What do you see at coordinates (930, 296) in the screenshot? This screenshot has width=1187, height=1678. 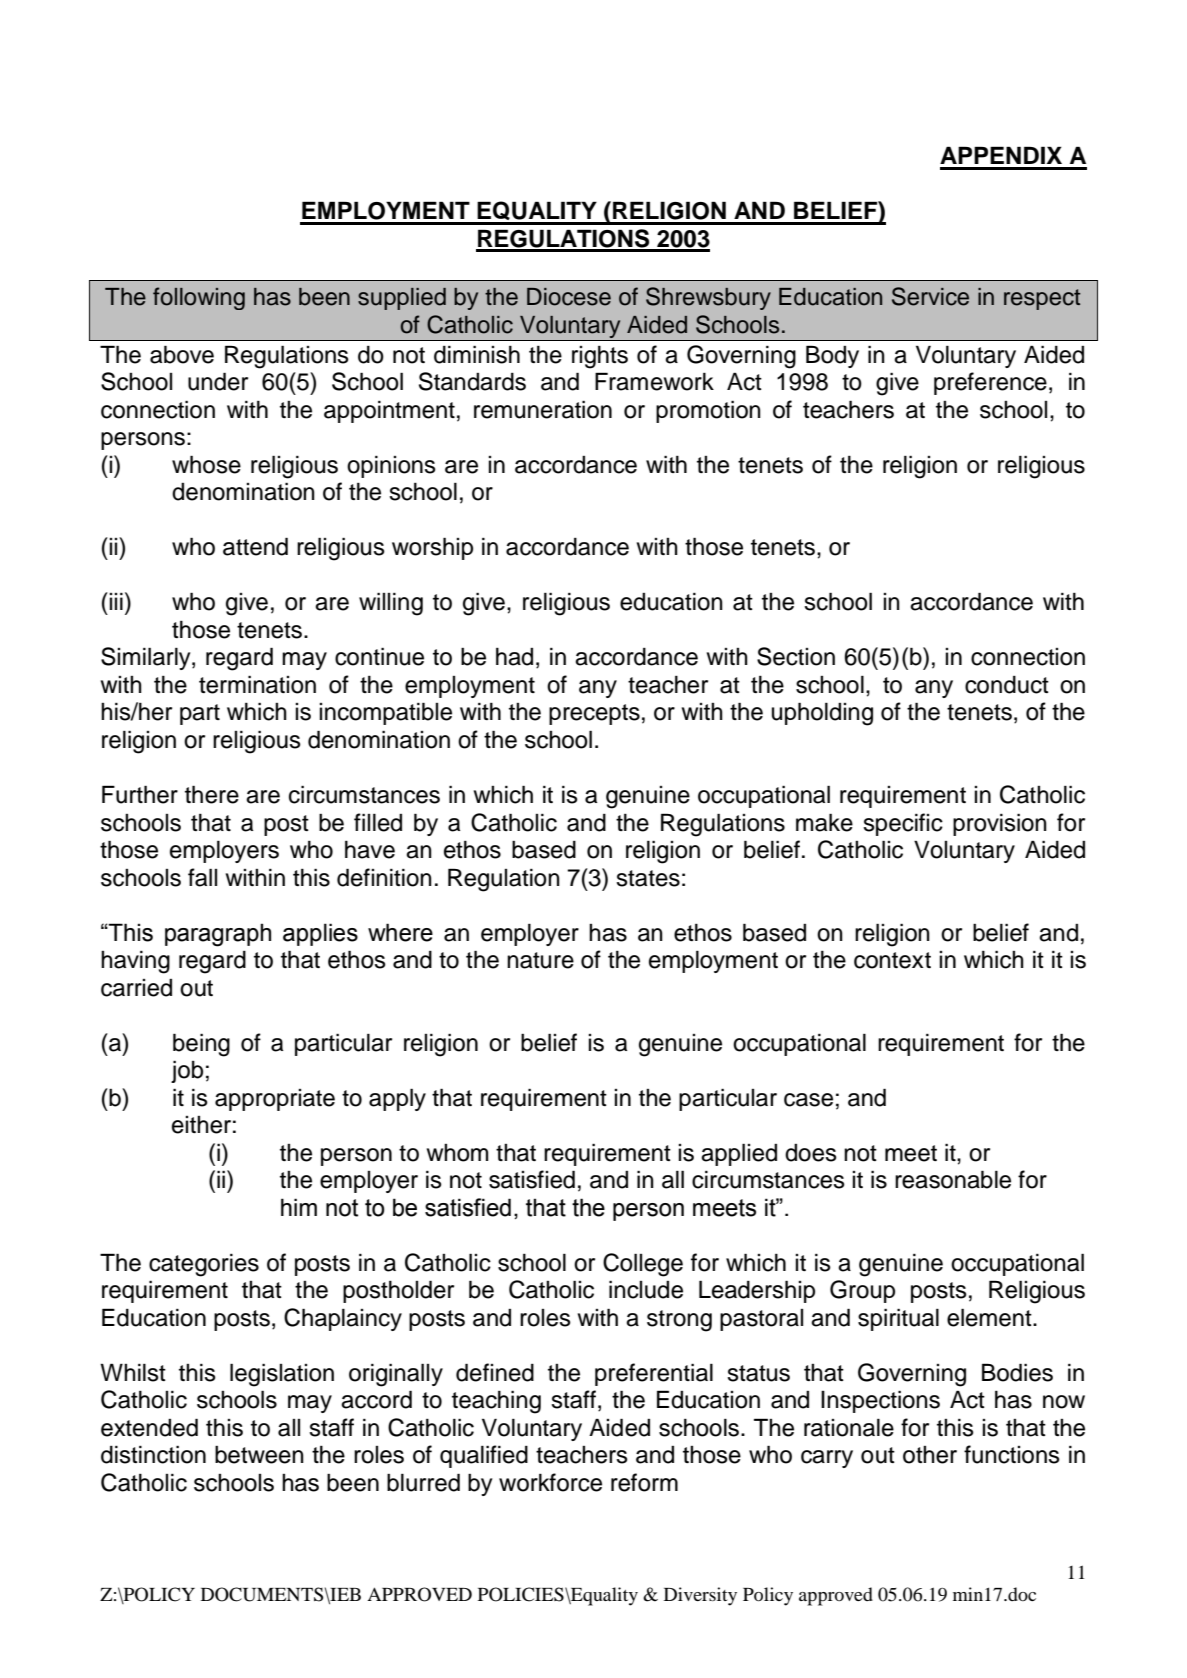 I see `Service` at bounding box center [930, 296].
